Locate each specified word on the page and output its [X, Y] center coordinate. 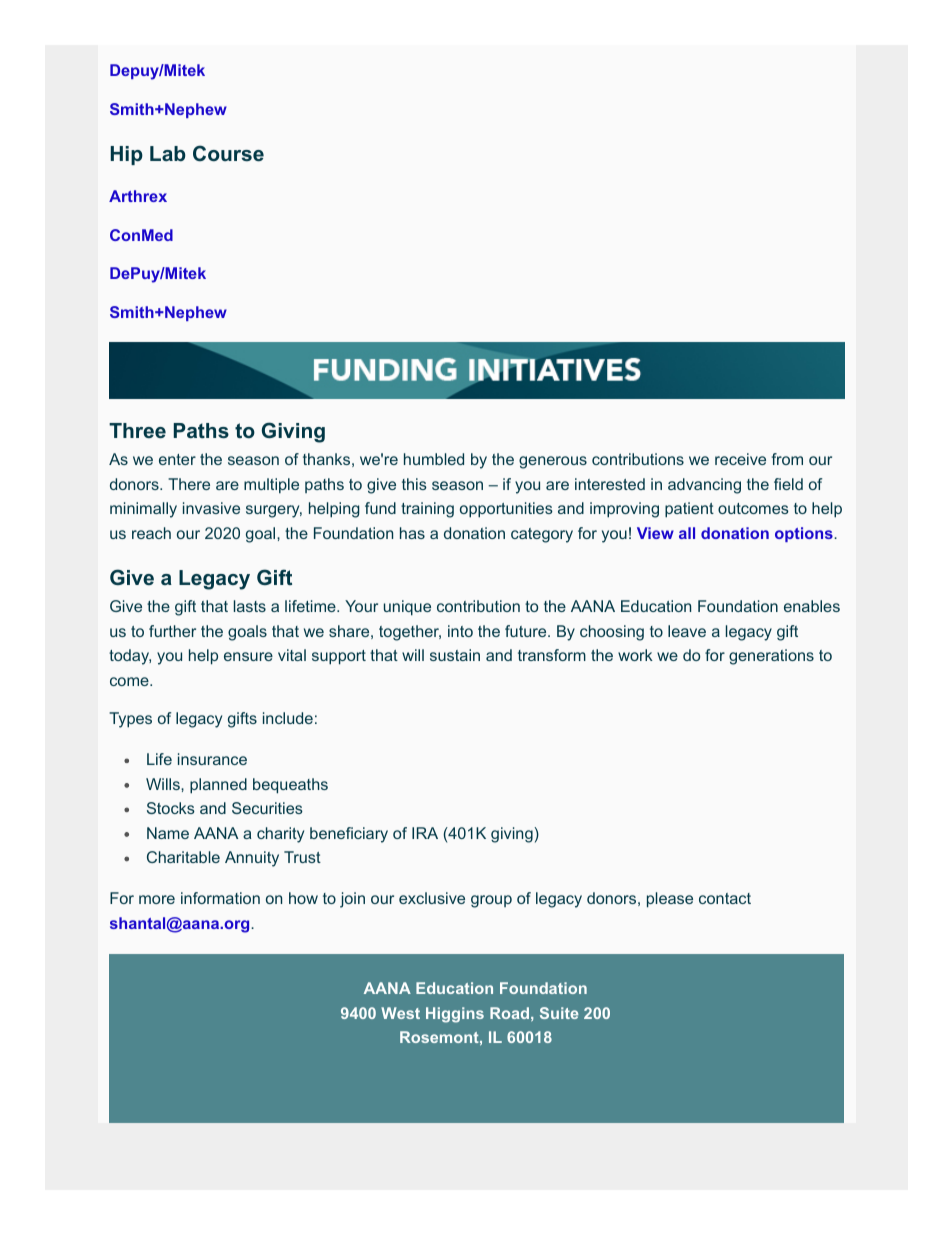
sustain [455, 655]
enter [177, 459]
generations [771, 657]
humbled [434, 459]
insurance [212, 759]
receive [740, 459]
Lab [168, 153]
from [787, 459]
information [220, 898]
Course [228, 153]
